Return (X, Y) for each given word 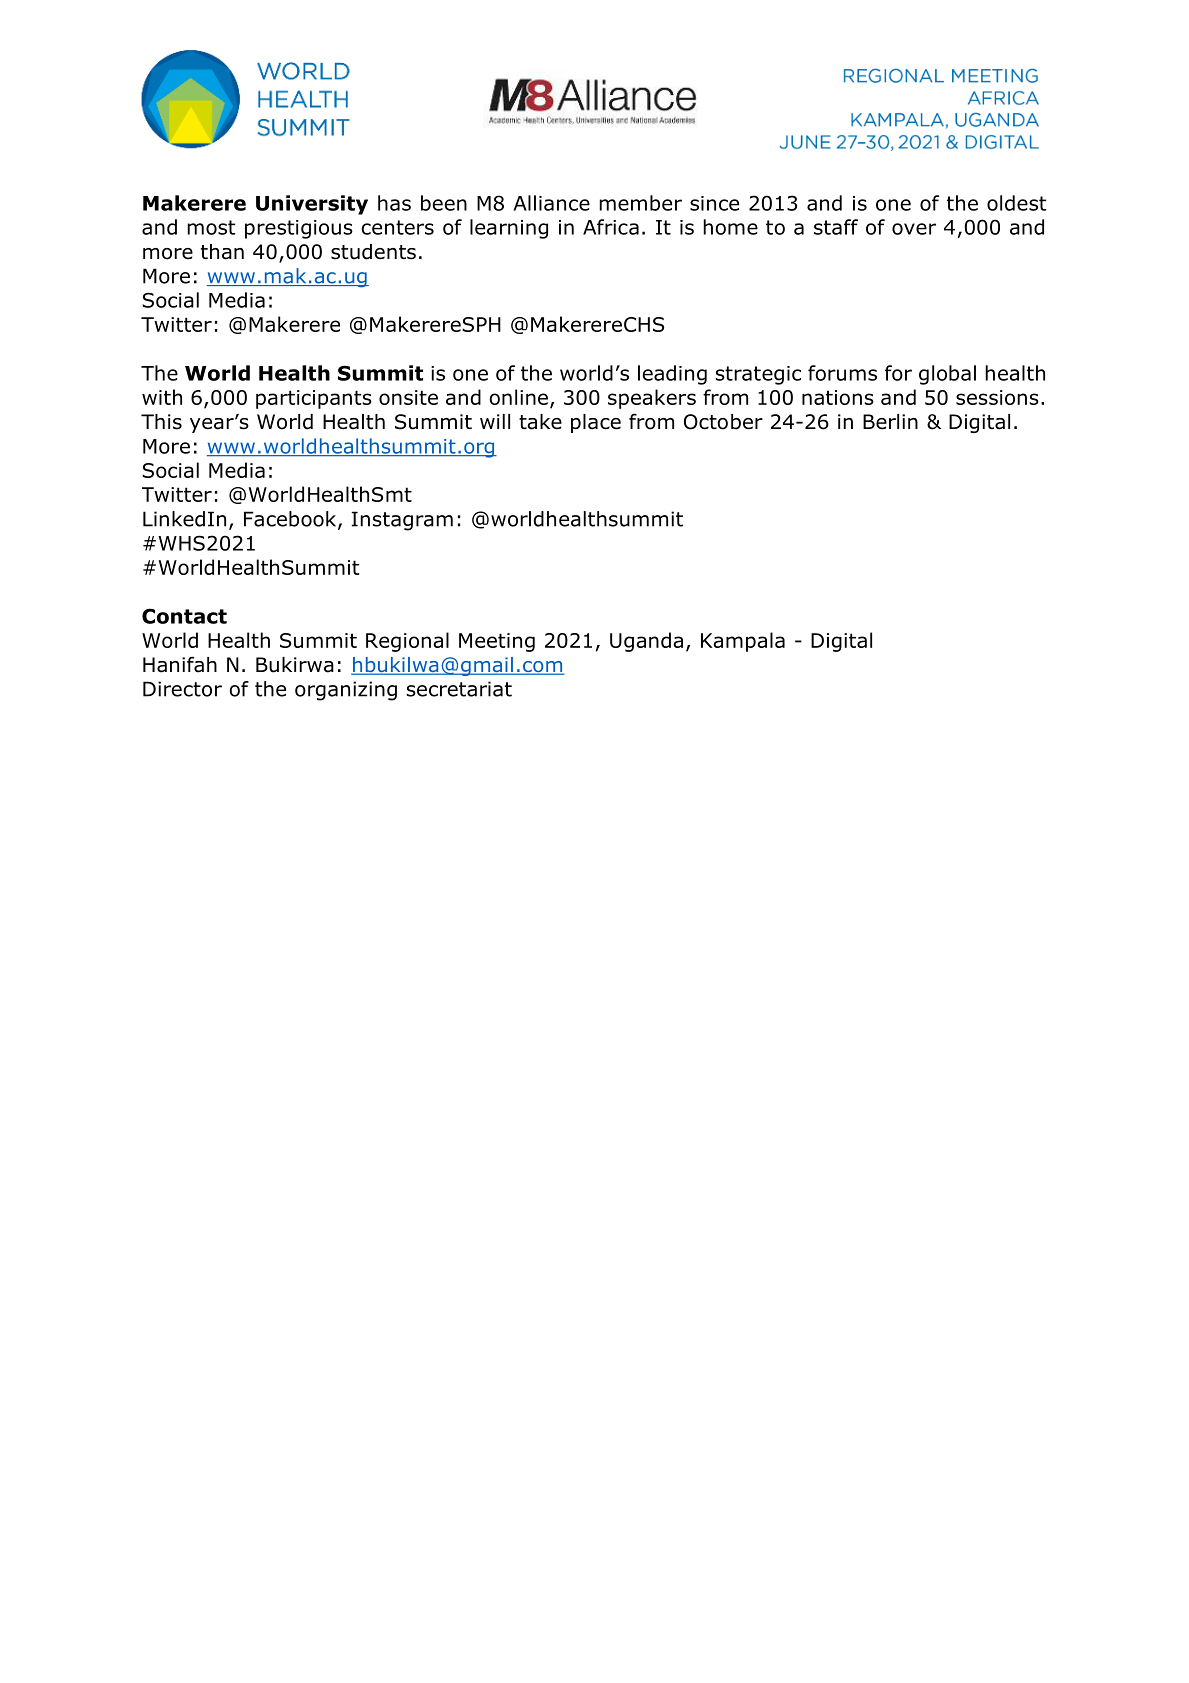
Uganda (646, 642)
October (723, 422)
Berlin (890, 422)
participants (314, 399)
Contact (184, 616)
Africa (611, 227)
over (914, 229)
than (222, 252)
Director (182, 689)
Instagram (402, 521)
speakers (652, 399)
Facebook (291, 520)
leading (672, 375)
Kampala (743, 642)
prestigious (299, 229)
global (947, 375)
